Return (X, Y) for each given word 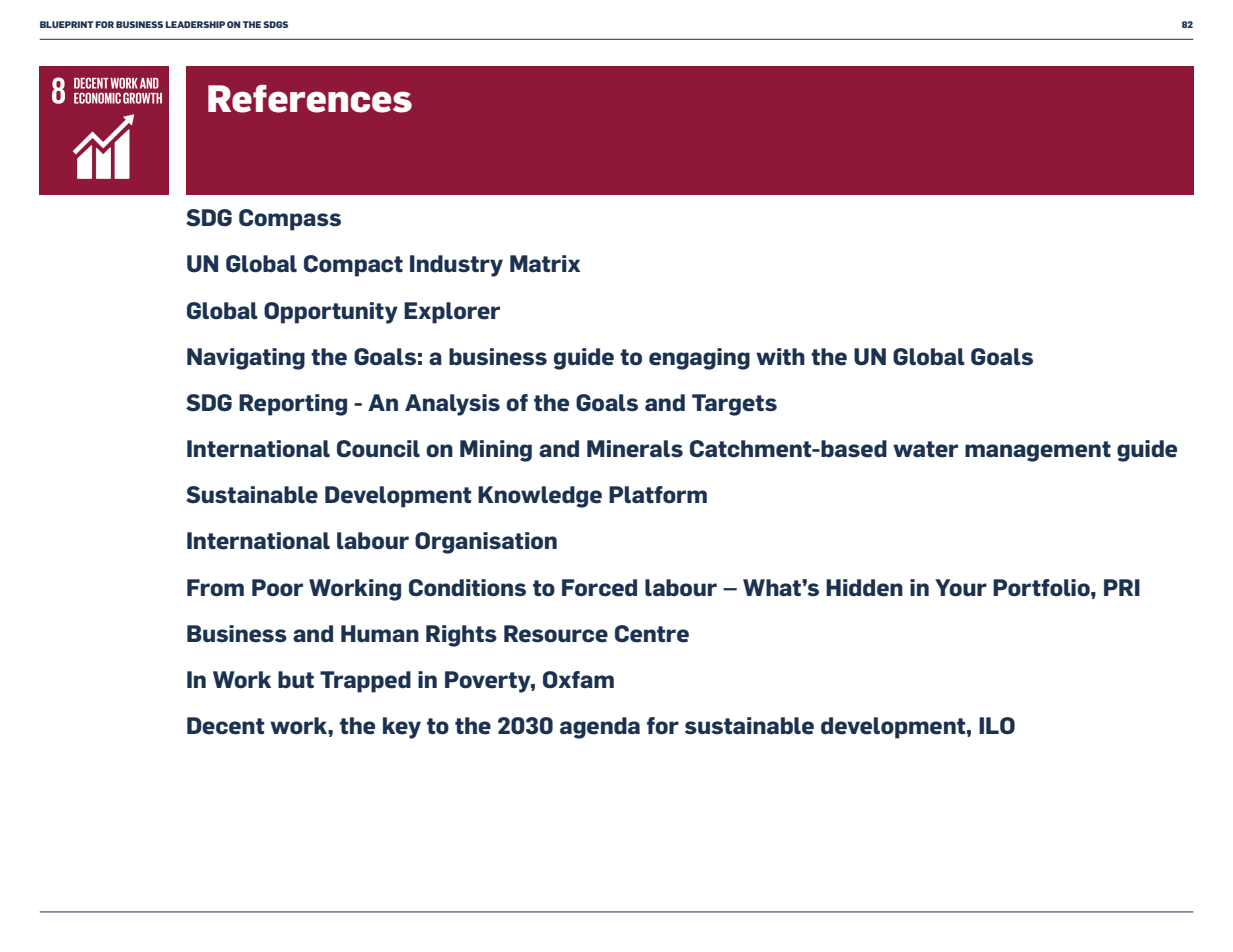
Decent (225, 726)
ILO (997, 726)
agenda (600, 728)
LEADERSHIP (195, 24)
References (310, 98)
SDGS (275, 24)
